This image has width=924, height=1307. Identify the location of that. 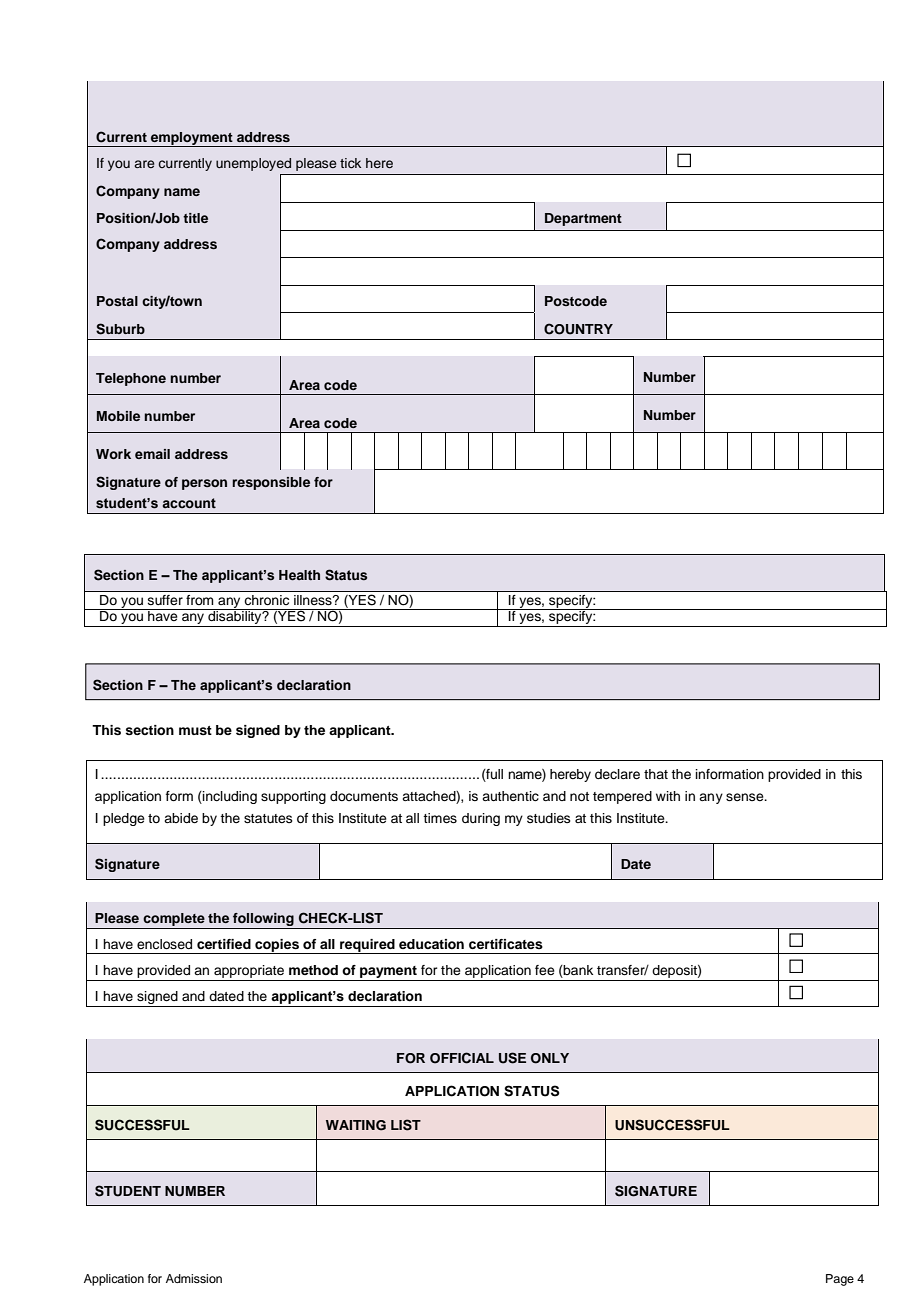
(656, 774).
